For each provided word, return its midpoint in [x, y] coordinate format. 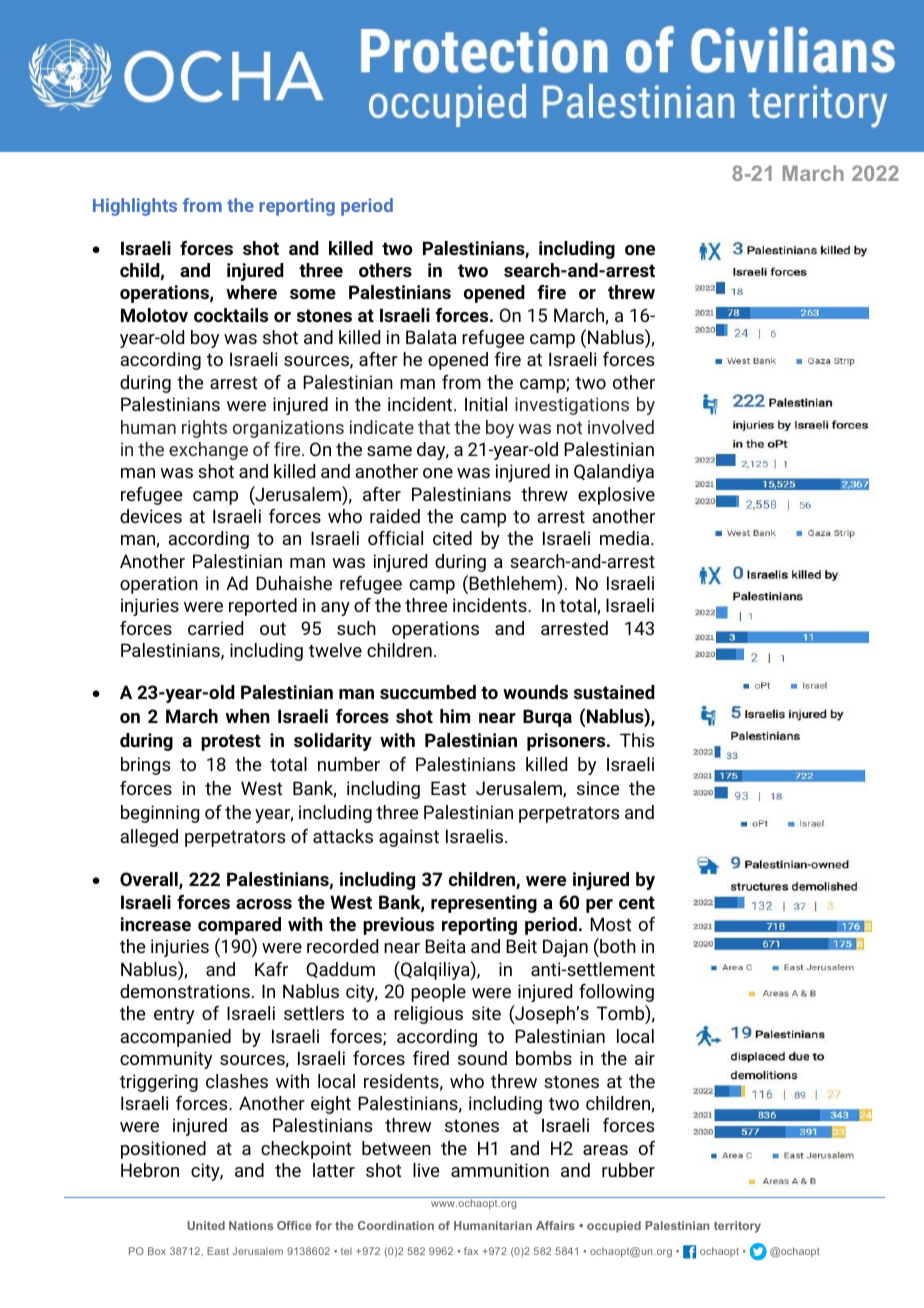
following [616, 993]
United [206, 1225]
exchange [208, 451]
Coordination [396, 1225]
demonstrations [185, 991]
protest [231, 742]
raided [395, 516]
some [313, 294]
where [251, 292]
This [637, 740]
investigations [572, 406]
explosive [616, 496]
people [438, 993]
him [455, 716]
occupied [614, 1227]
